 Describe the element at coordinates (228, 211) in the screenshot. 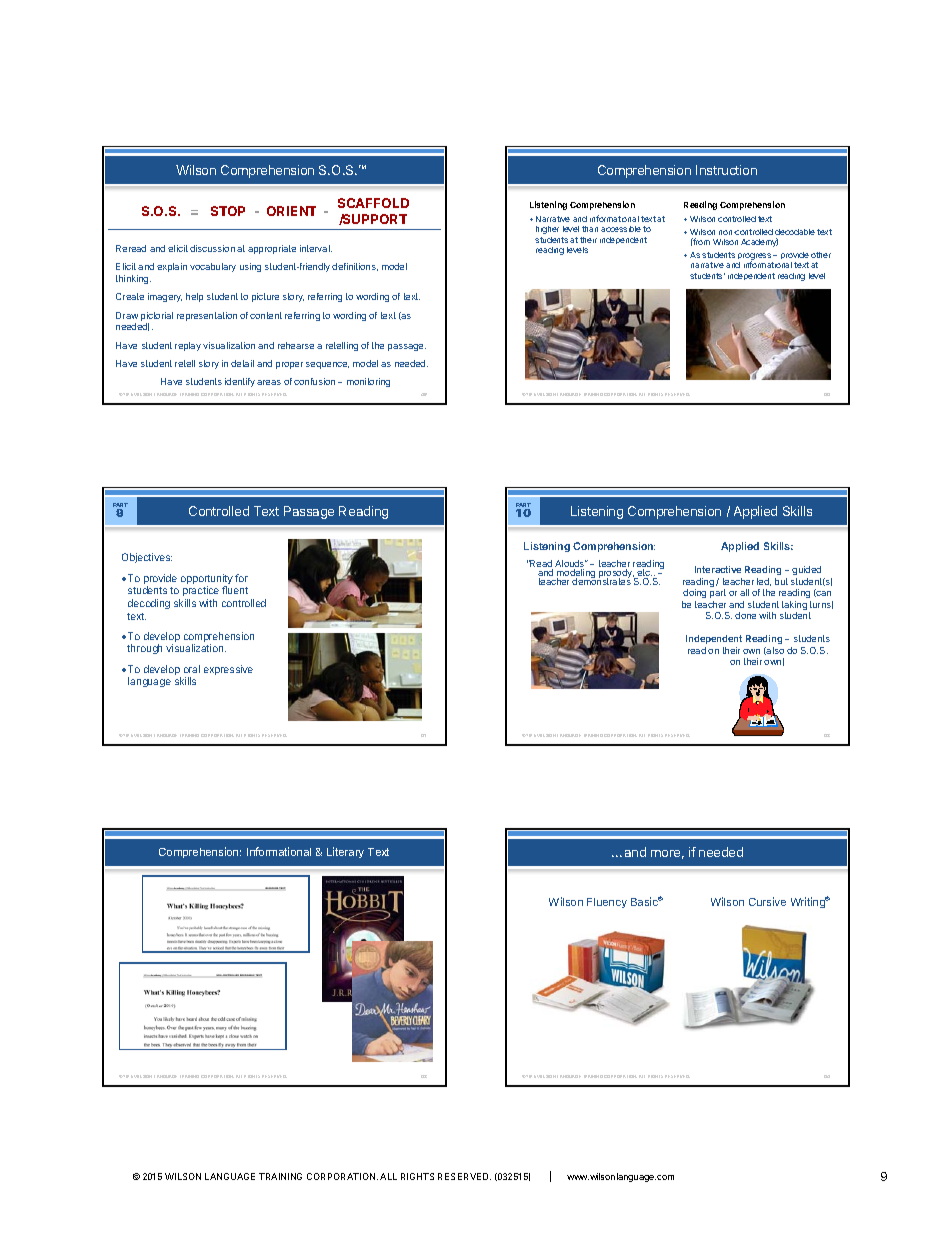

I see `STOP` at that location.
